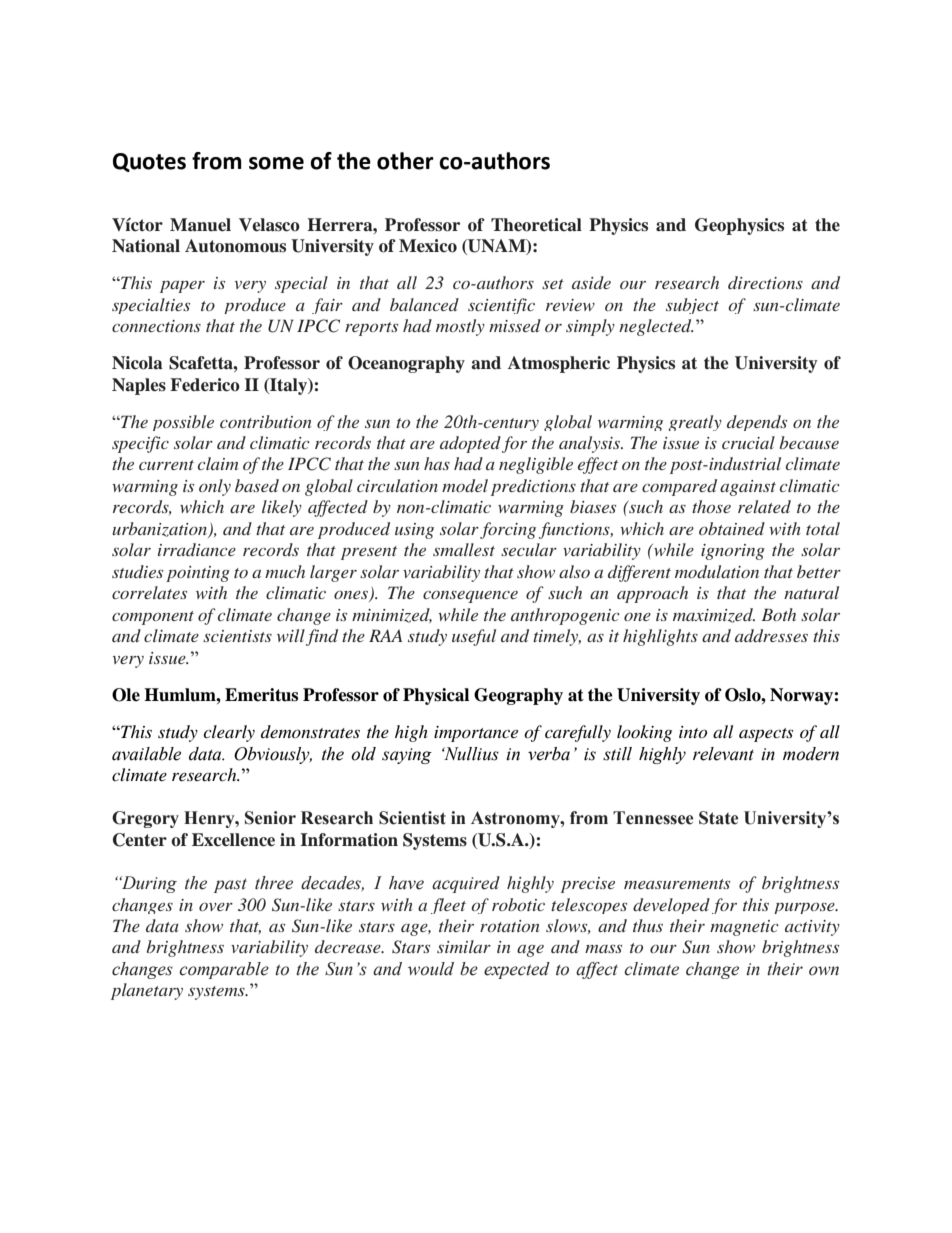  I want to click on Physical, so click(436, 696).
